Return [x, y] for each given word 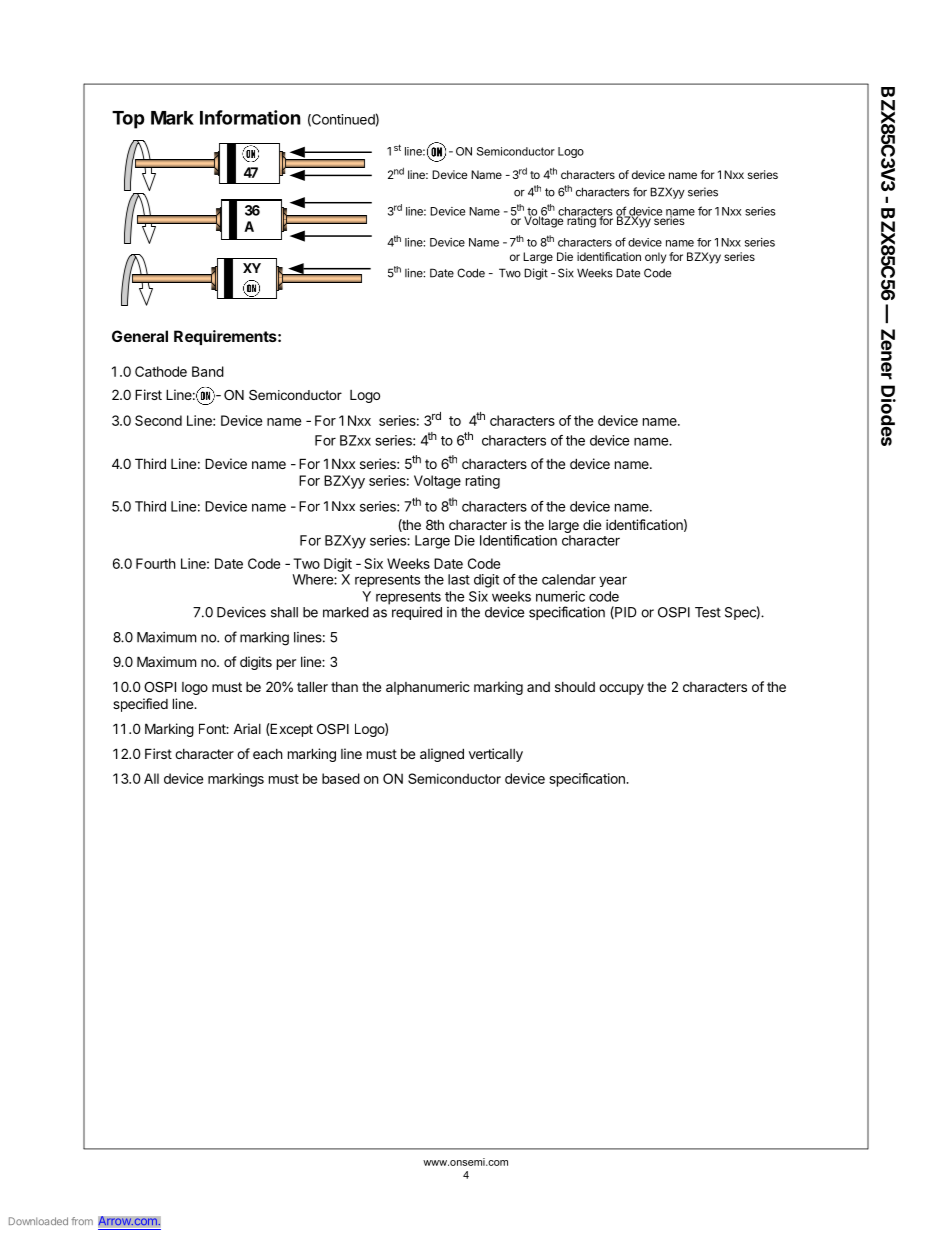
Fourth [156, 563]
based [341, 778]
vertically [496, 755]
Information [250, 117]
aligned [442, 755]
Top [128, 120]
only [655, 258]
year [613, 582]
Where [313, 579]
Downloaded [38, 1221]
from [82, 1221]
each [268, 754]
